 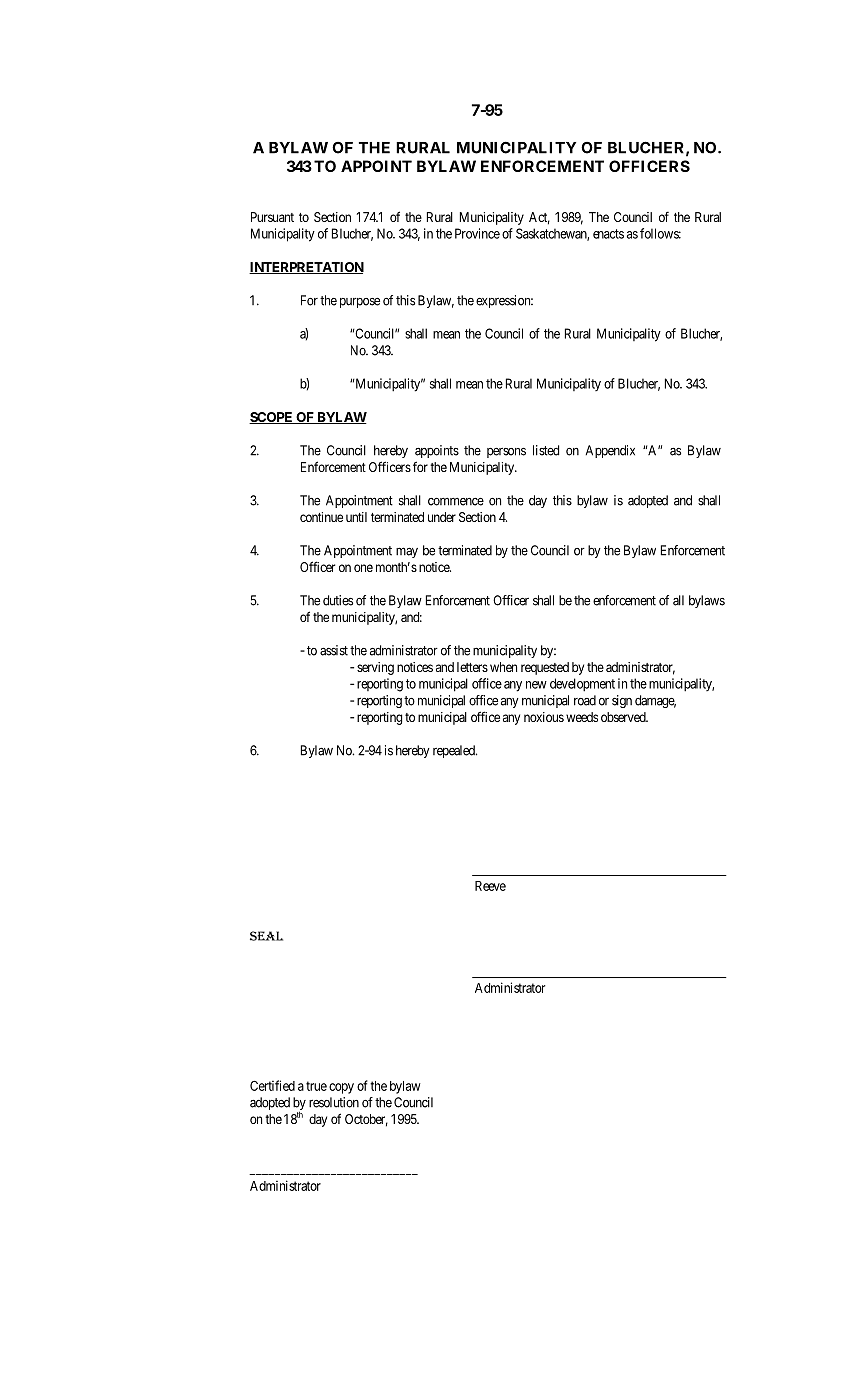 What do you see at coordinates (608, 234) in the screenshot?
I see `enacts` at bounding box center [608, 234].
